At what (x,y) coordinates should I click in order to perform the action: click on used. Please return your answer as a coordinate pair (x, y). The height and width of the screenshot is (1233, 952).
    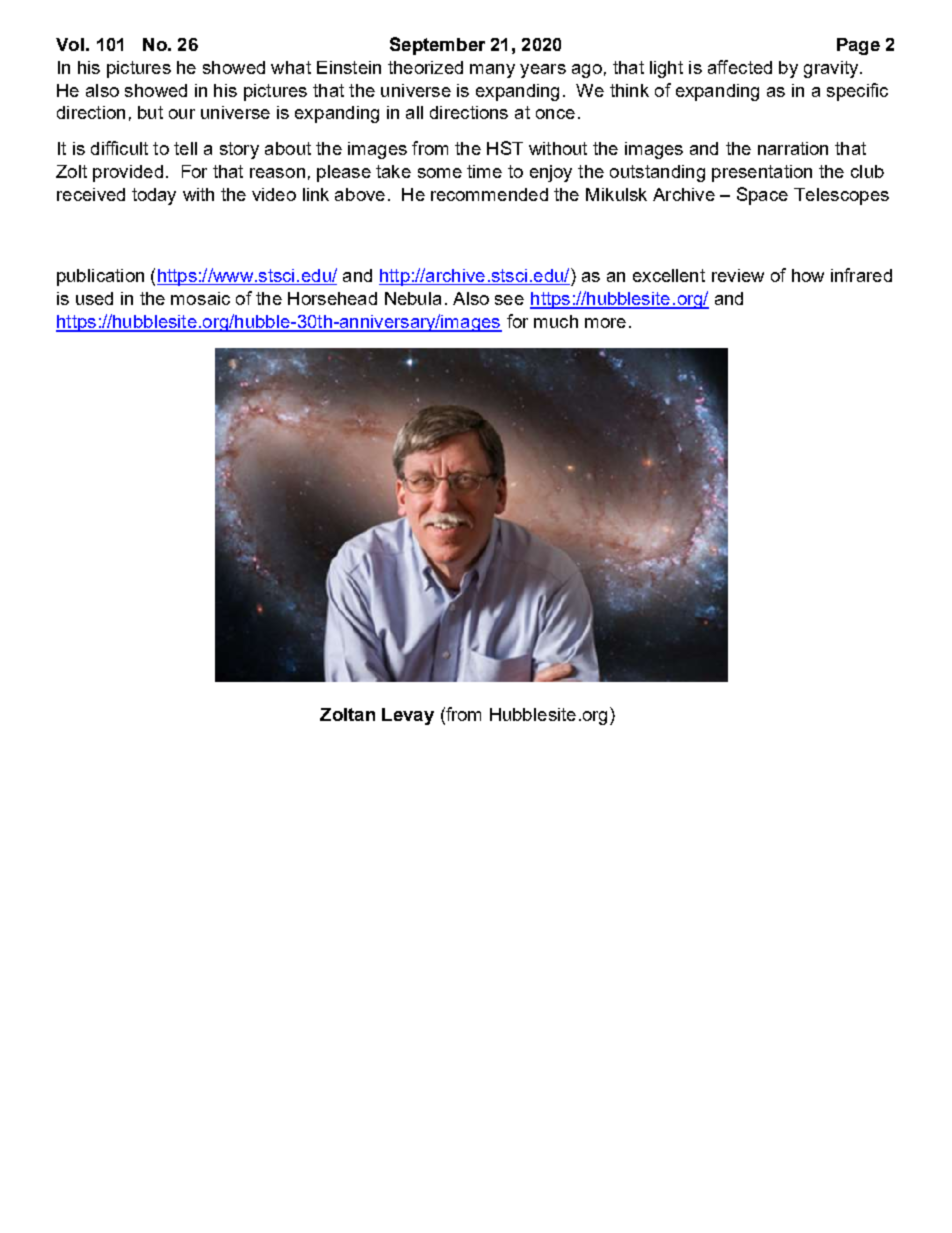
    Looking at the image, I should click on (94, 298).
